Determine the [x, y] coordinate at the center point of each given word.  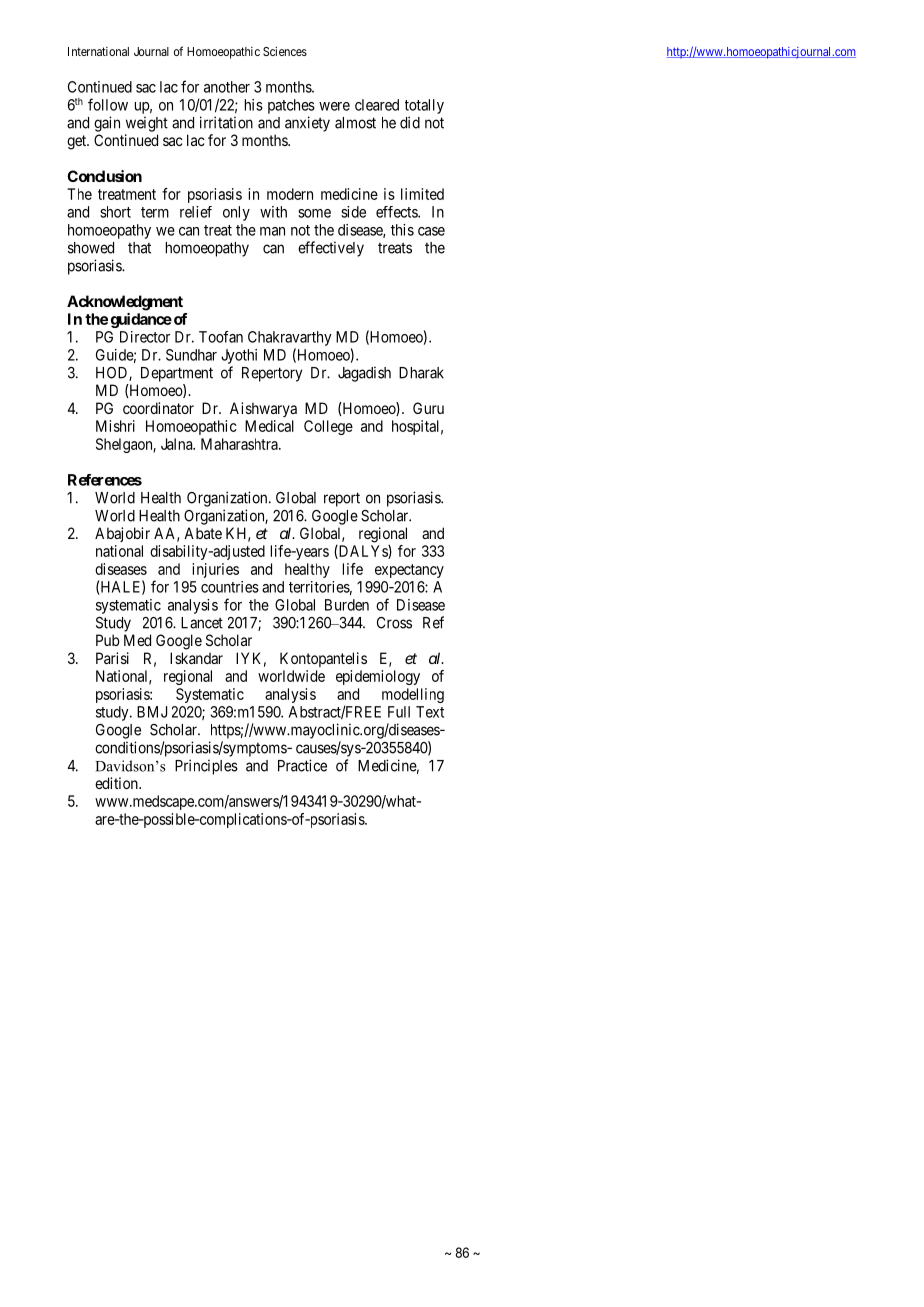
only [236, 213]
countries [230, 587]
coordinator [158, 408]
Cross [394, 623]
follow [108, 104]
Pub [108, 640]
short [115, 212]
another [227, 87]
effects [397, 212]
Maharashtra [240, 444]
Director [145, 337]
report [342, 499]
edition [117, 783]
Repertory [272, 374]
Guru [428, 408]
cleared [377, 105]
